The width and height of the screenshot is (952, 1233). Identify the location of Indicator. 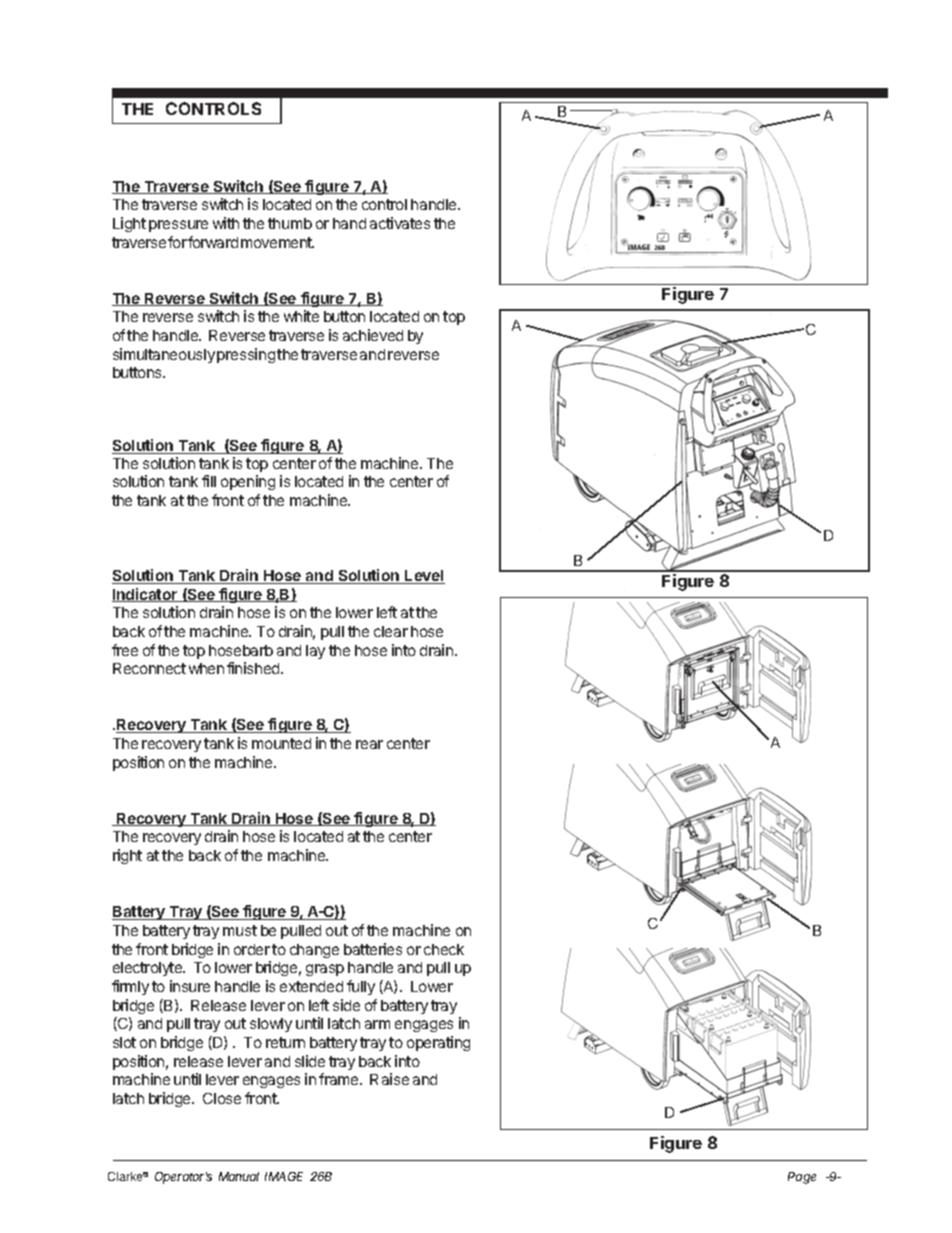
(146, 595).
